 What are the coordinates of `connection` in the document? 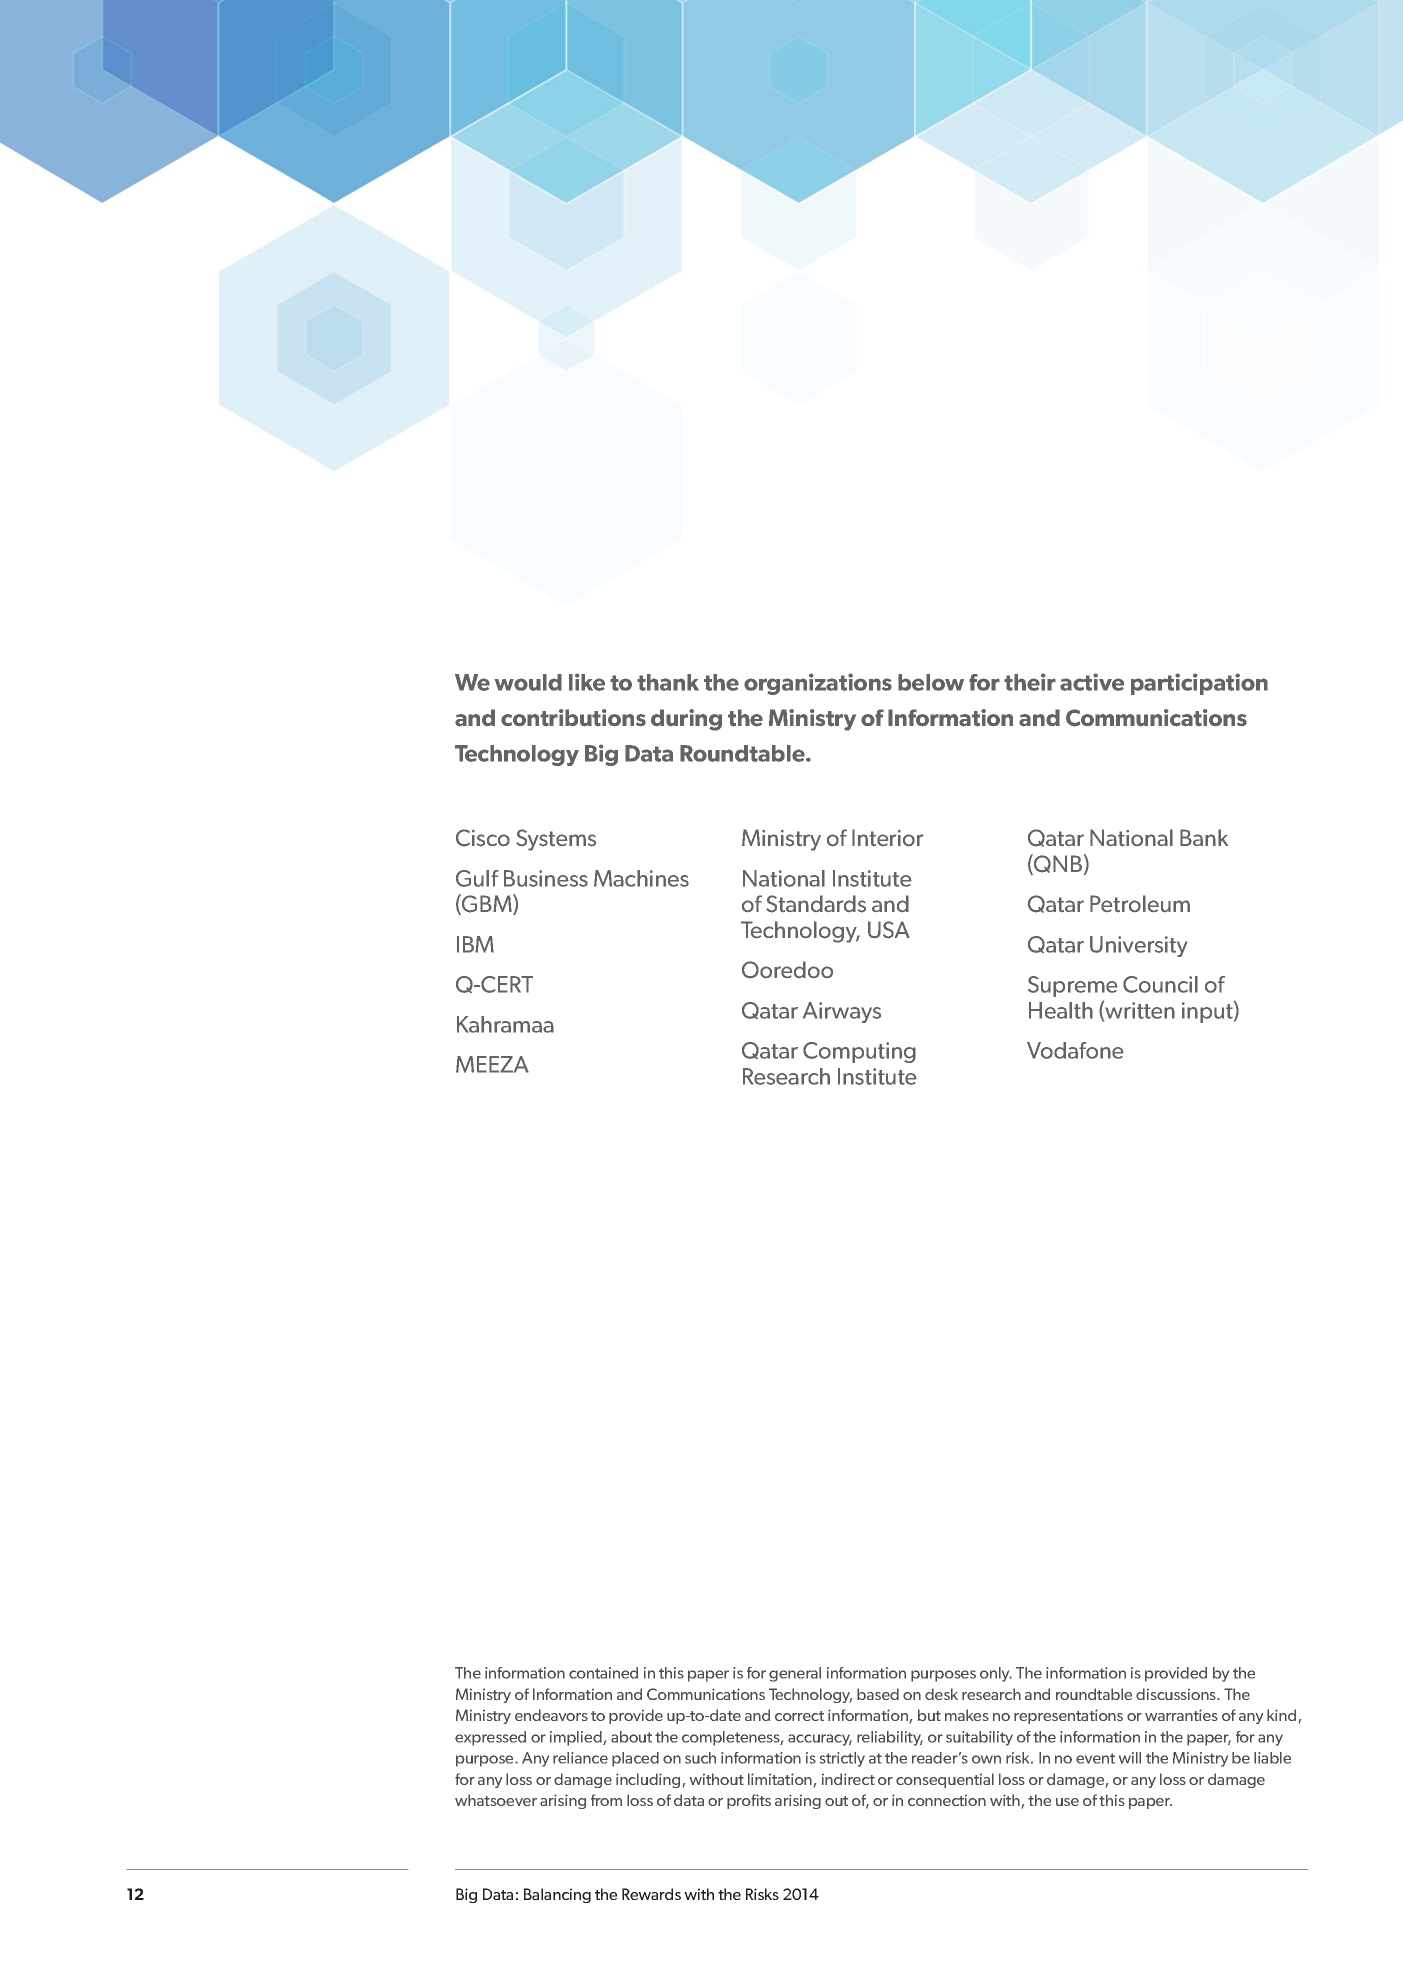 It's located at (947, 1800).
